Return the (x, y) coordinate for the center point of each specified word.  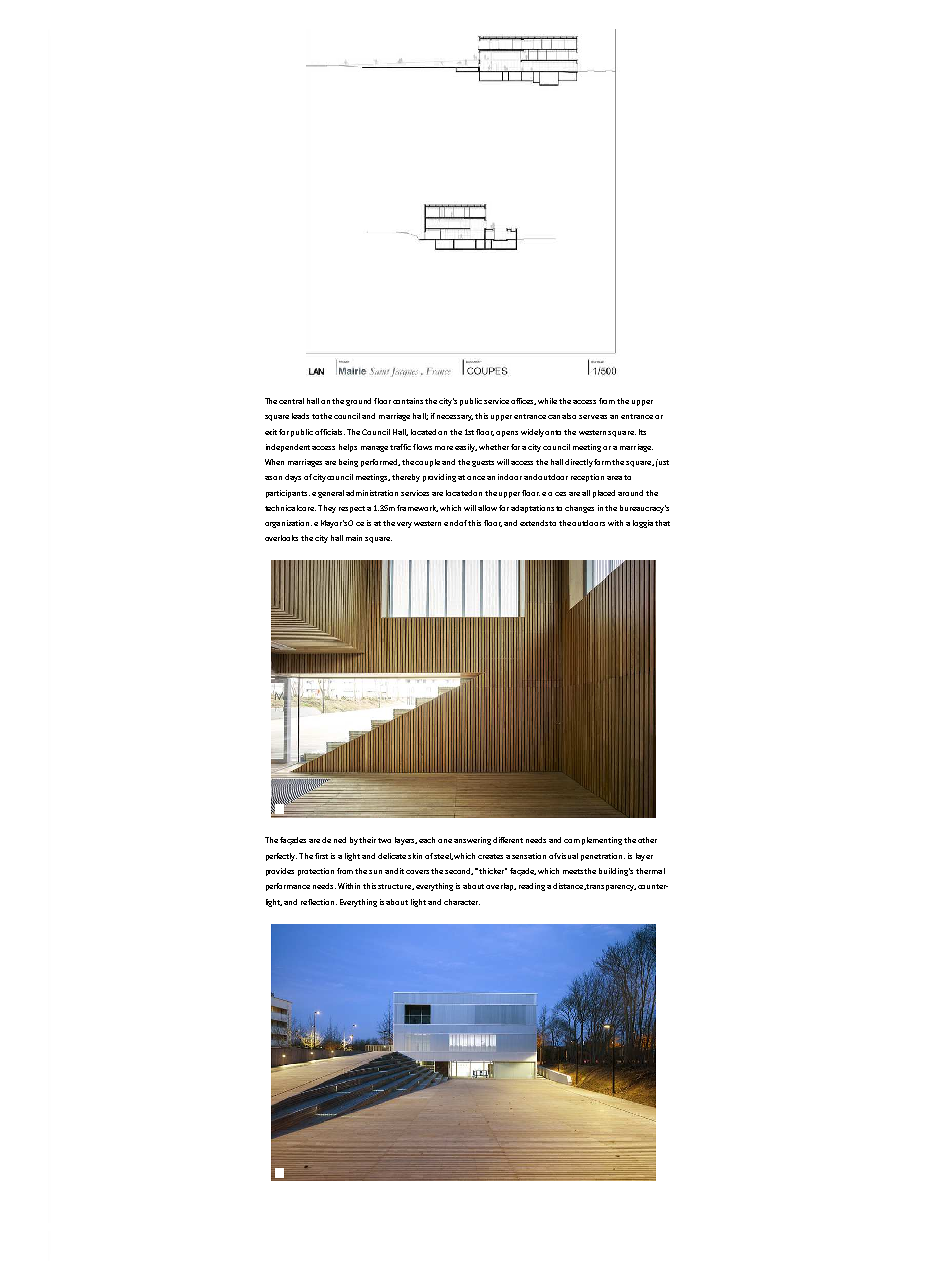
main (354, 538)
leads (300, 416)
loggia (643, 524)
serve (589, 417)
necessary (455, 418)
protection (316, 872)
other (647, 840)
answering (472, 841)
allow (487, 508)
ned (340, 840)
